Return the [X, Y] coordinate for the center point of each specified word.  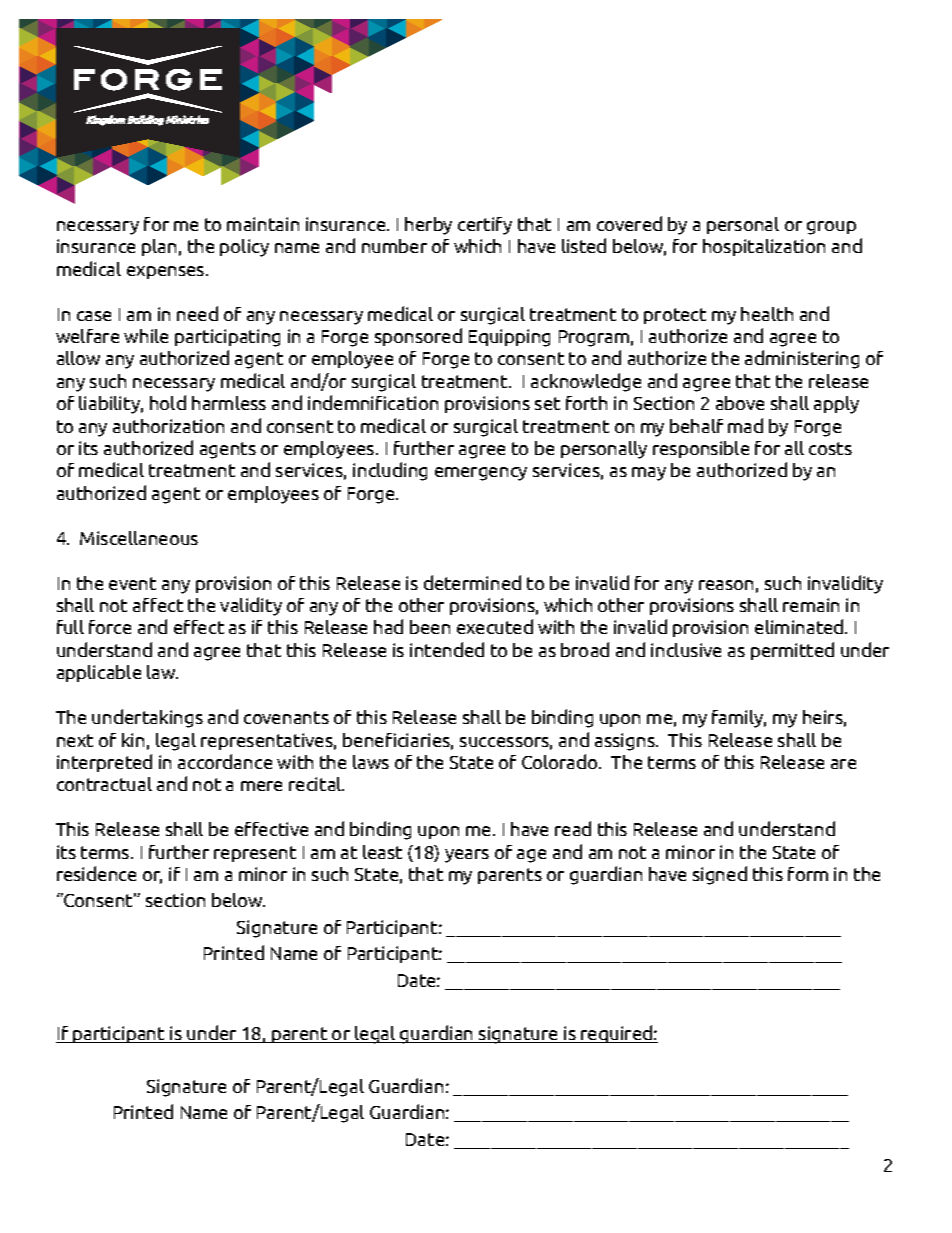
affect [158, 605]
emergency [481, 474]
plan [159, 247]
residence [96, 873]
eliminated [800, 626]
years [467, 856]
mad [745, 425]
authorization [168, 426]
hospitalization [764, 247]
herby [428, 226]
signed [720, 875]
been [430, 627]
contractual [104, 784]
